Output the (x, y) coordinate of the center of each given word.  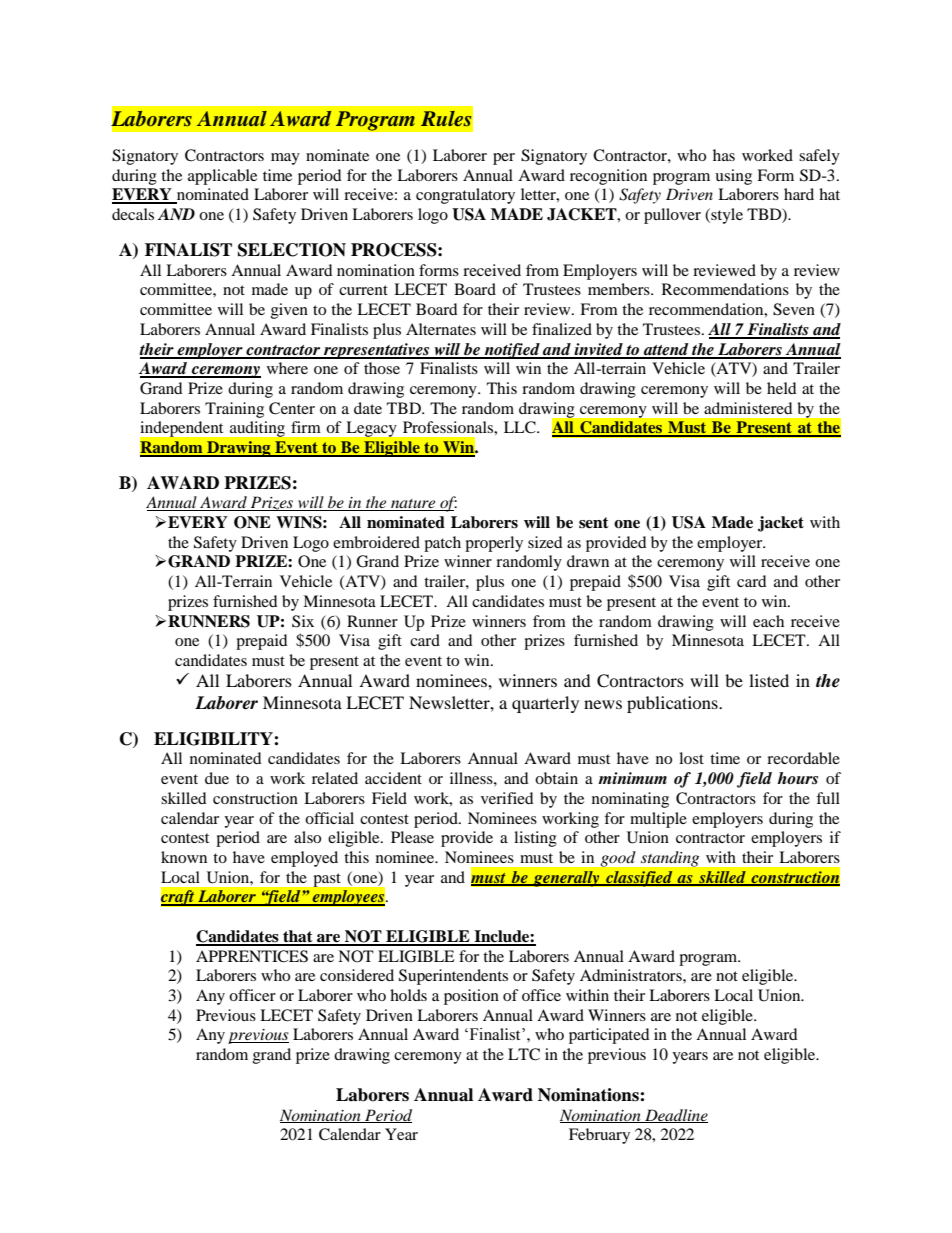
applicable (222, 177)
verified (507, 798)
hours (797, 778)
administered (748, 408)
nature (413, 505)
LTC (524, 1054)
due (217, 778)
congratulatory (465, 196)
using (733, 177)
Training (234, 410)
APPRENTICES (252, 956)
